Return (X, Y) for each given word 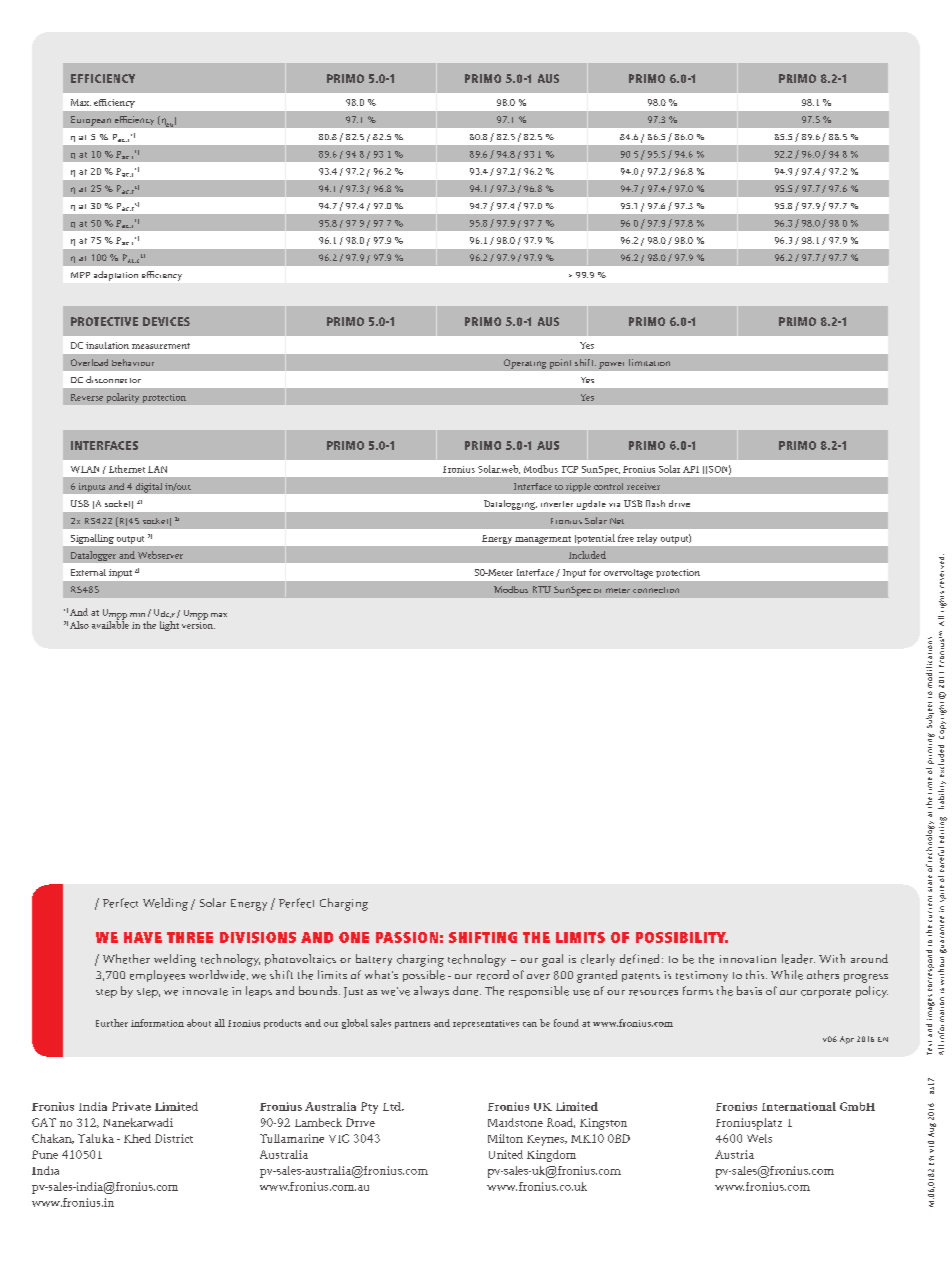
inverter (557, 504)
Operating (525, 364)
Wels (759, 1138)
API (691, 469)
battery (374, 960)
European (91, 121)
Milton (505, 1138)
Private (131, 1106)
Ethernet (127, 469)
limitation (649, 362)
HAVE (143, 937)
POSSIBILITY (682, 937)
